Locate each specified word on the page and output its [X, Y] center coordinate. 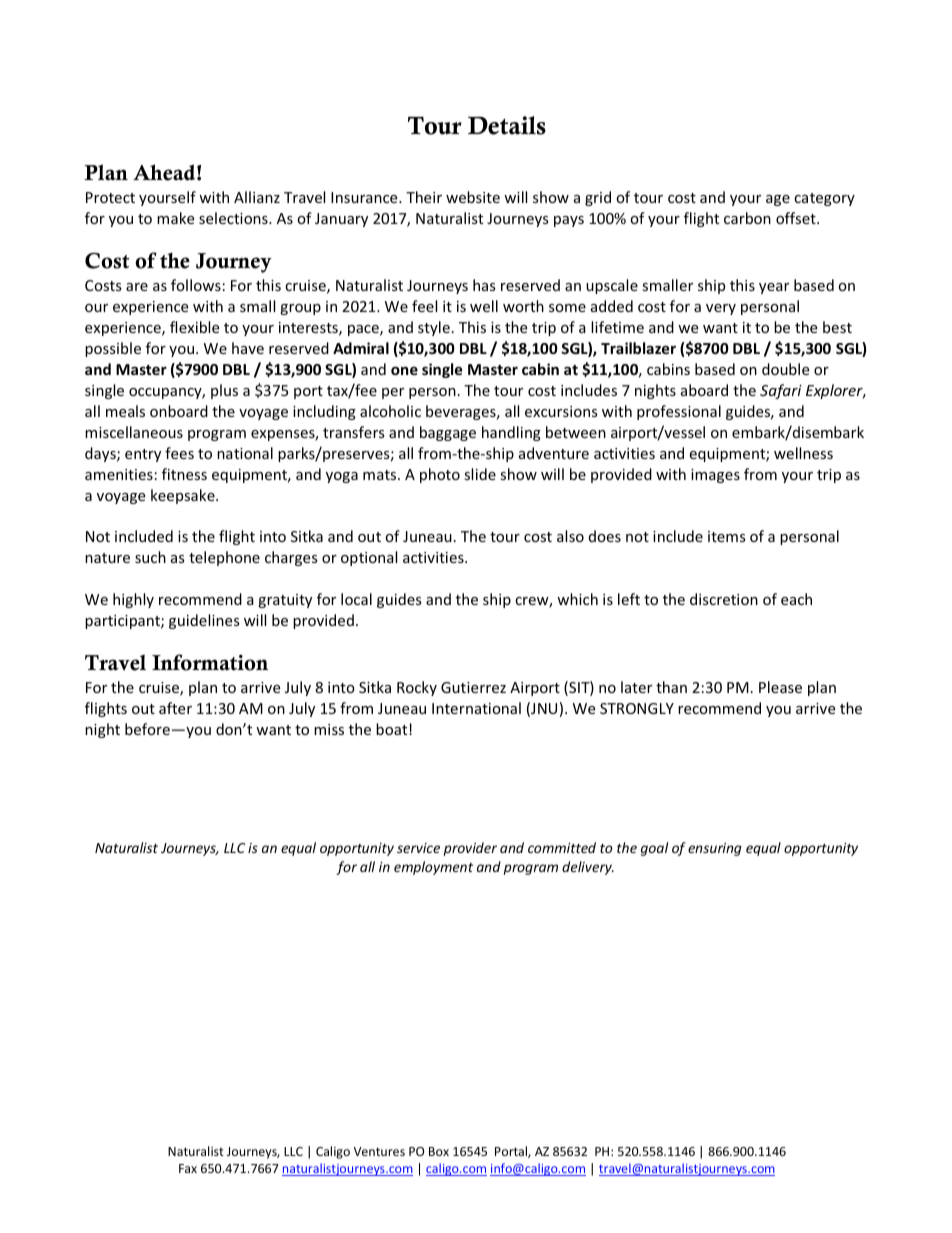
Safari [781, 391]
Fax [188, 1168]
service [418, 848]
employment [433, 868]
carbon [747, 218]
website [473, 197]
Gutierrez [473, 687]
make [175, 218]
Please [780, 687]
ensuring [715, 849]
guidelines [204, 621]
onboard [179, 411]
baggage [448, 433]
